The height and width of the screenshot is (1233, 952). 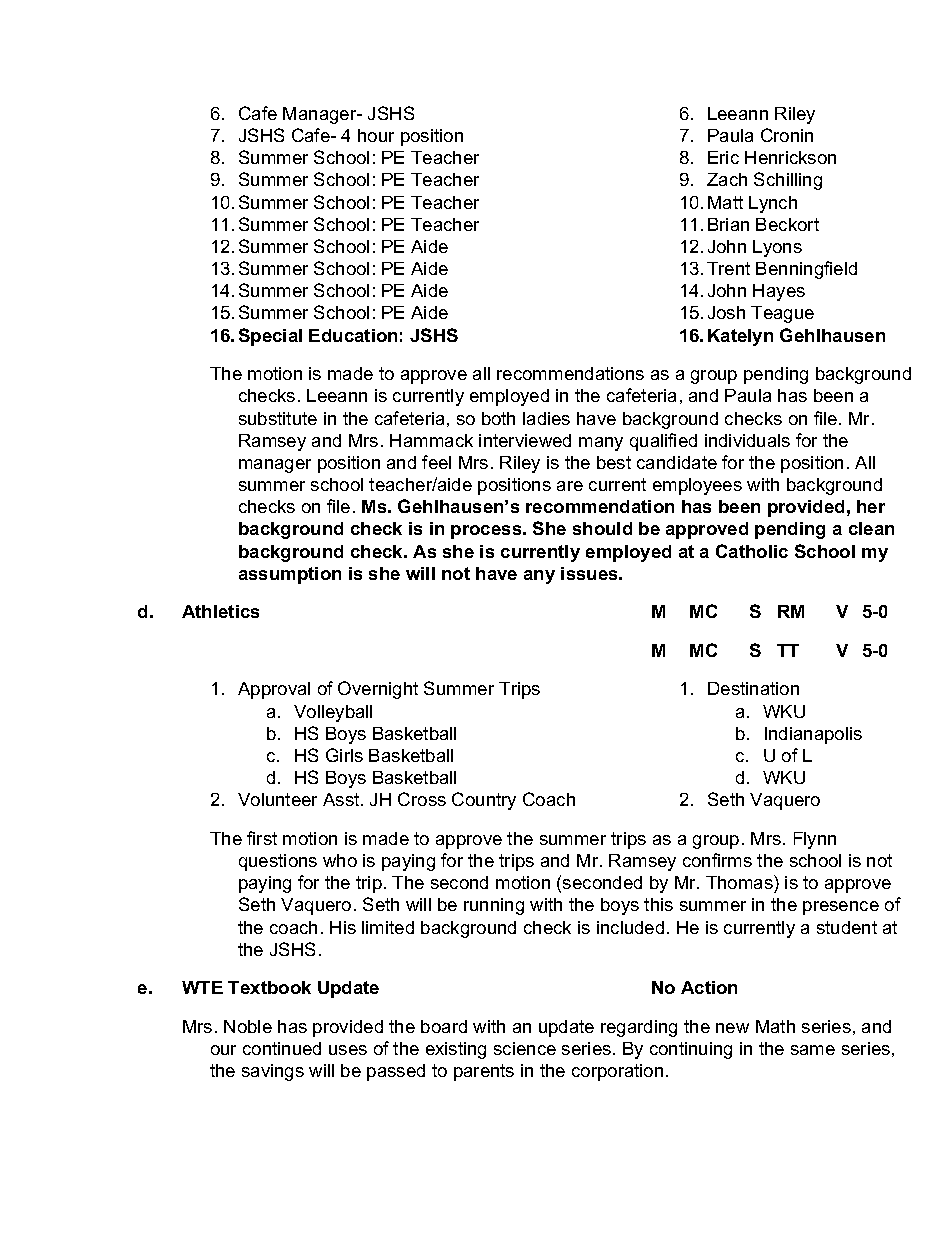 I want to click on Eric, so click(x=723, y=157).
